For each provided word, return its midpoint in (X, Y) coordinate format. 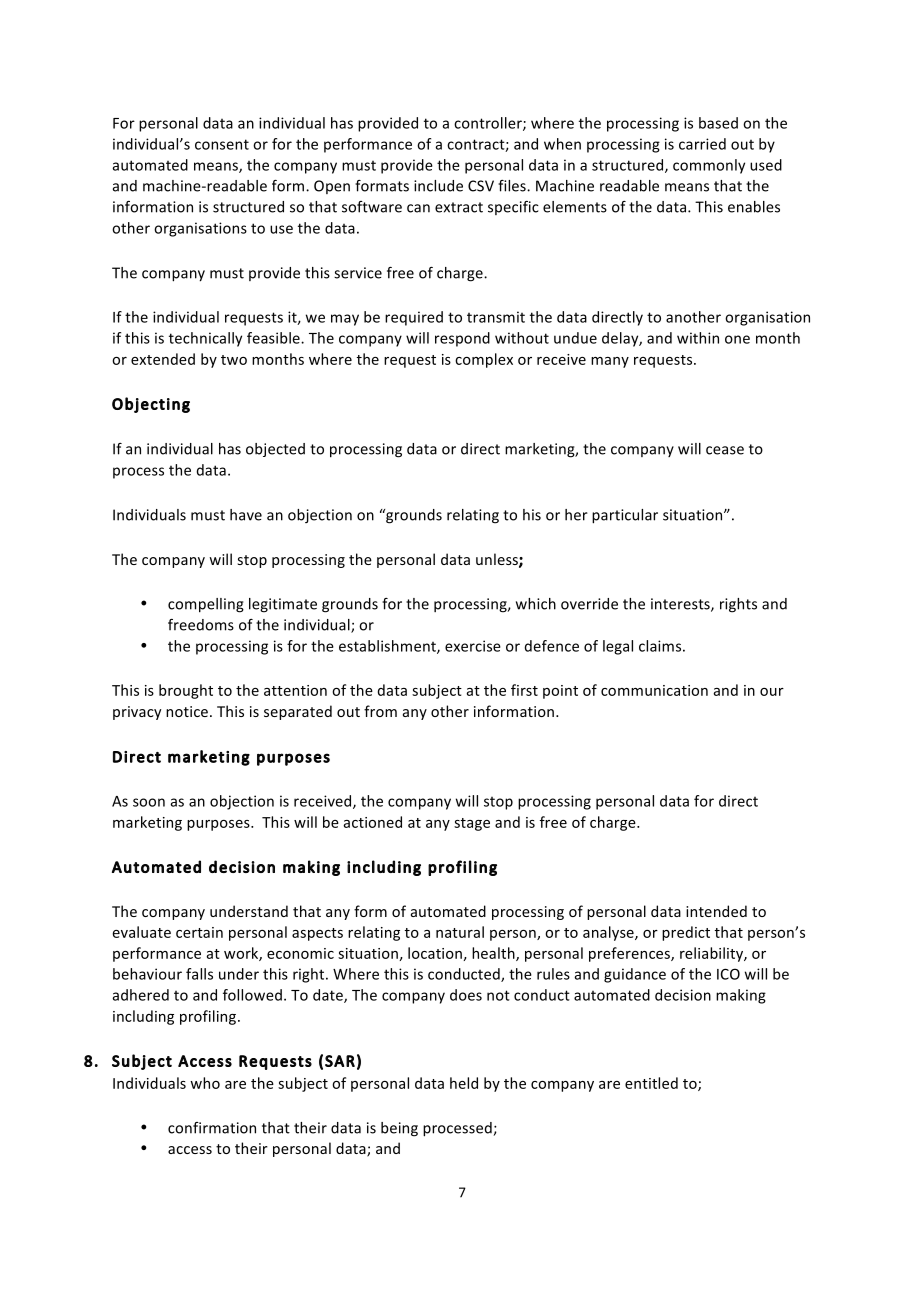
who (205, 1083)
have (246, 515)
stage (472, 824)
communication (654, 690)
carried (702, 144)
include (438, 186)
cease (725, 450)
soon (149, 802)
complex (484, 360)
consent (222, 144)
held (464, 1083)
